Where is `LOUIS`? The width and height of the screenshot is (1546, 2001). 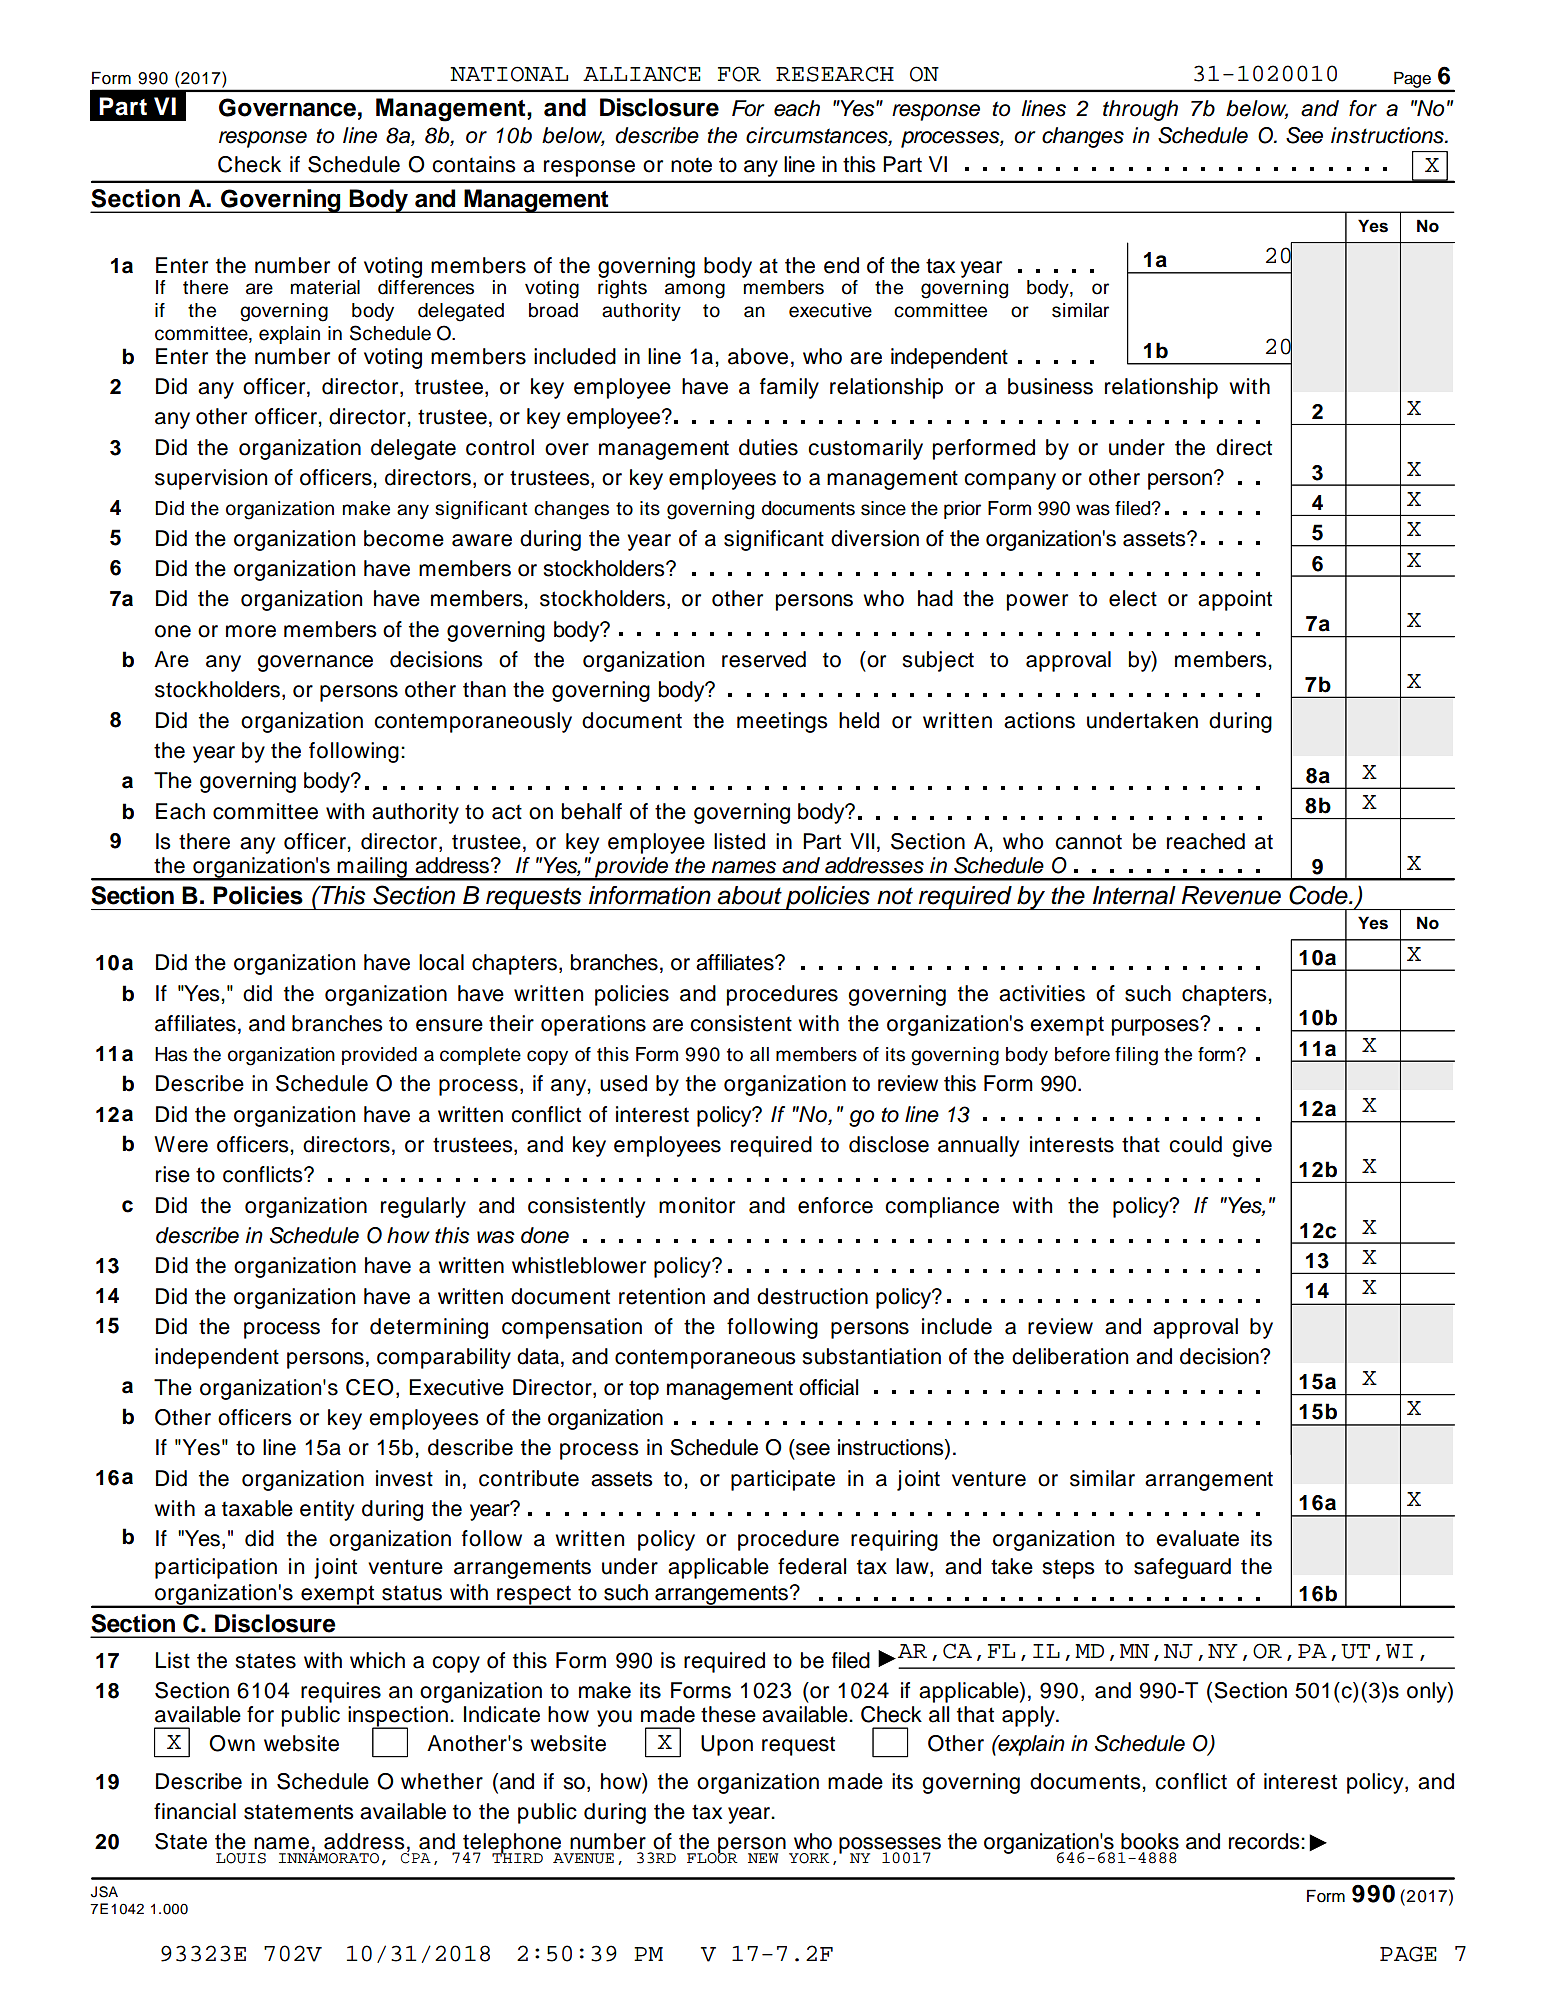
LOUIS is located at coordinates (241, 1858).
